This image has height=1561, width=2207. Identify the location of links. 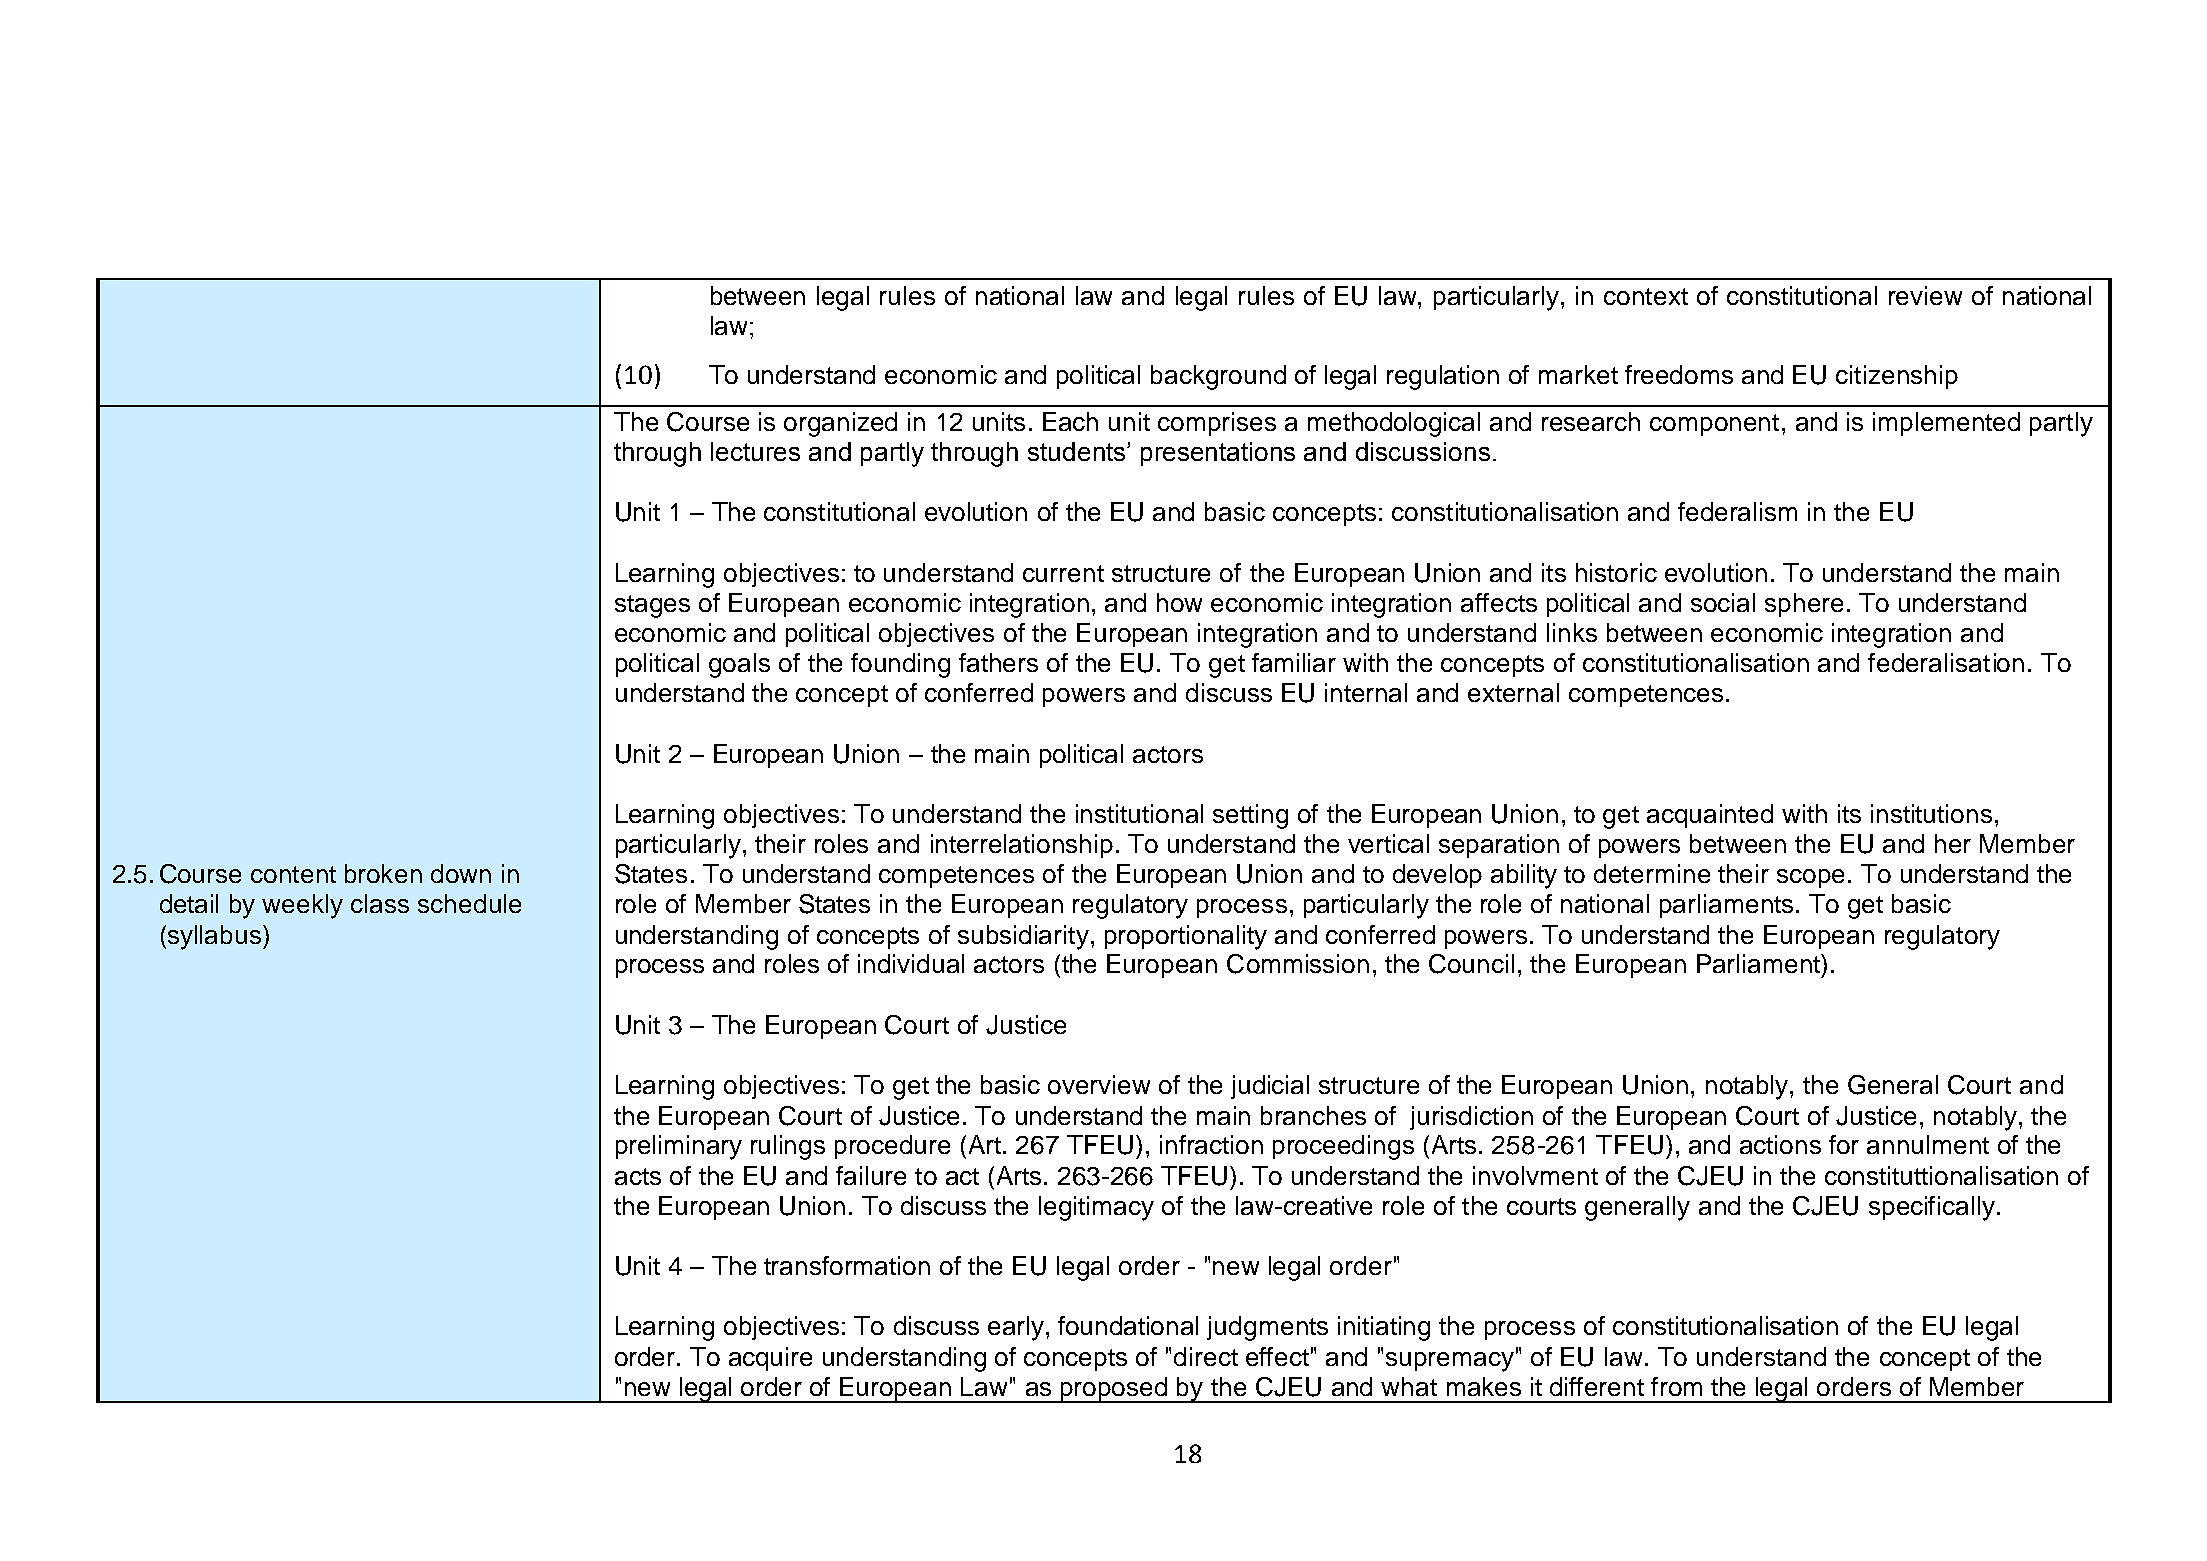
(1572, 632).
